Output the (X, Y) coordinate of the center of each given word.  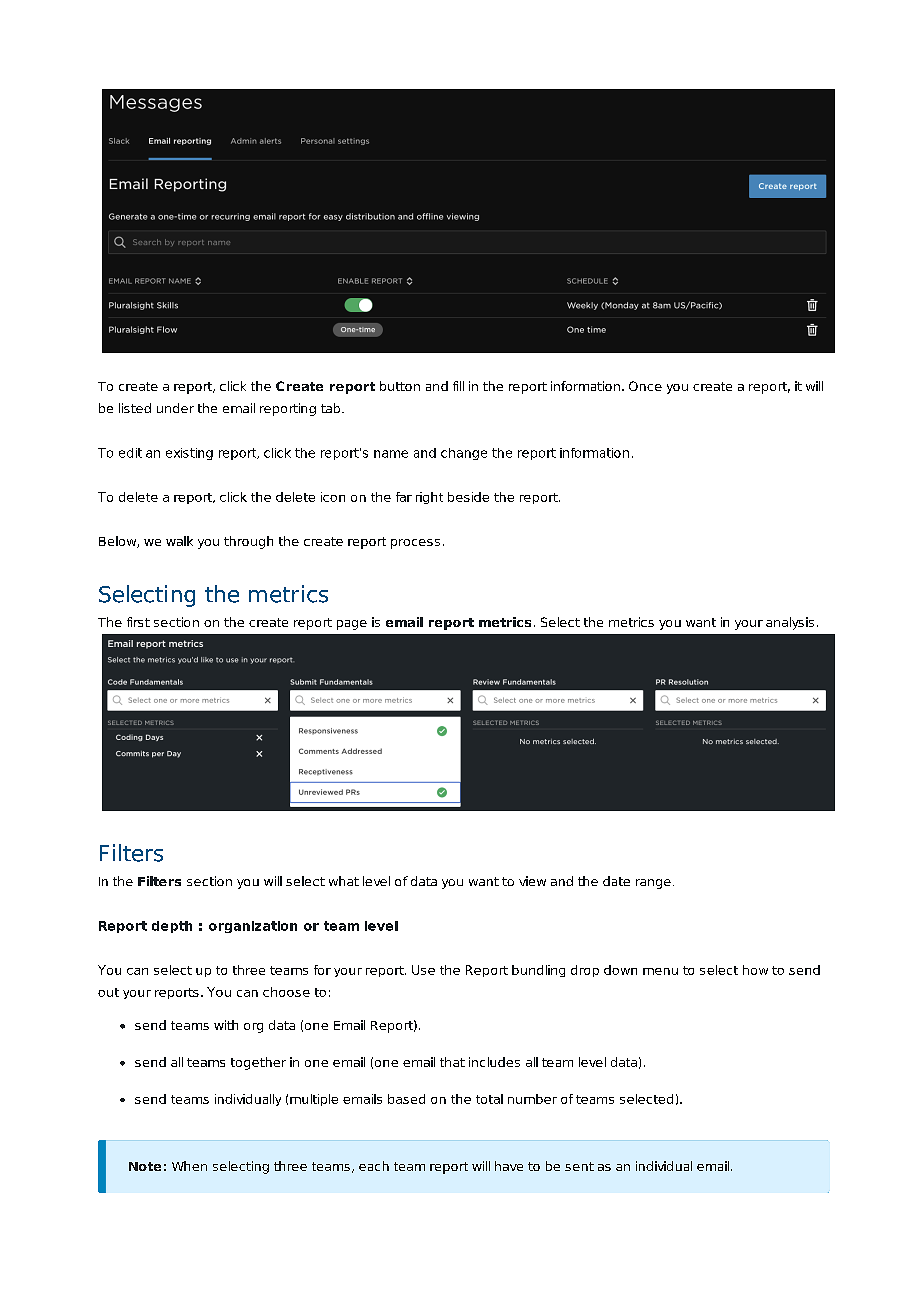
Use (423, 970)
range (653, 884)
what (344, 881)
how (755, 970)
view (532, 881)
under (175, 408)
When (189, 1166)
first (138, 622)
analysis (790, 623)
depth (172, 927)
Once (645, 386)
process (415, 544)
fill (458, 386)
